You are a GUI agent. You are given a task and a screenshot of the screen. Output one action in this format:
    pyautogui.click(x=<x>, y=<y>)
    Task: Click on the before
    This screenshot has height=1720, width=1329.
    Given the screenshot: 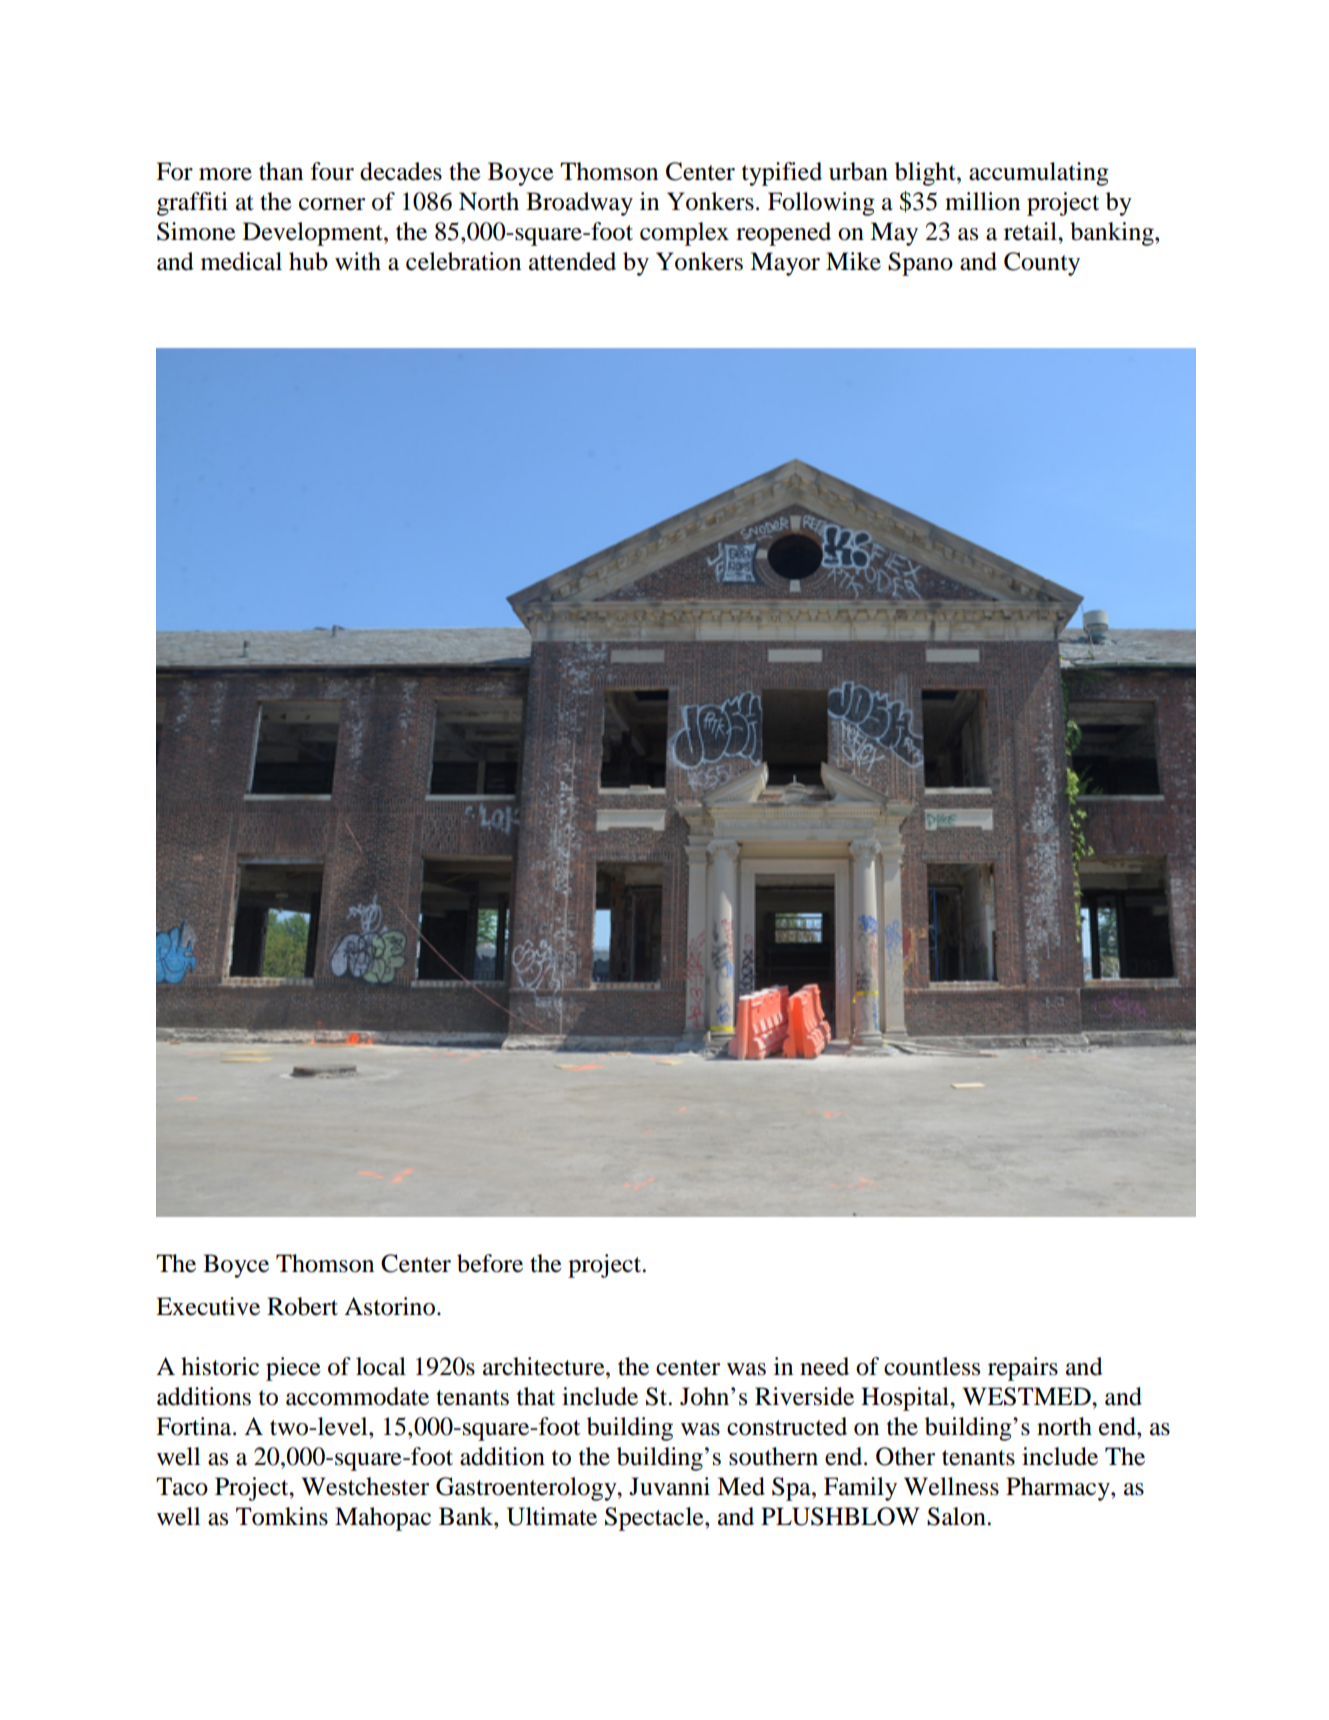 What is the action you would take?
    pyautogui.click(x=490, y=1263)
